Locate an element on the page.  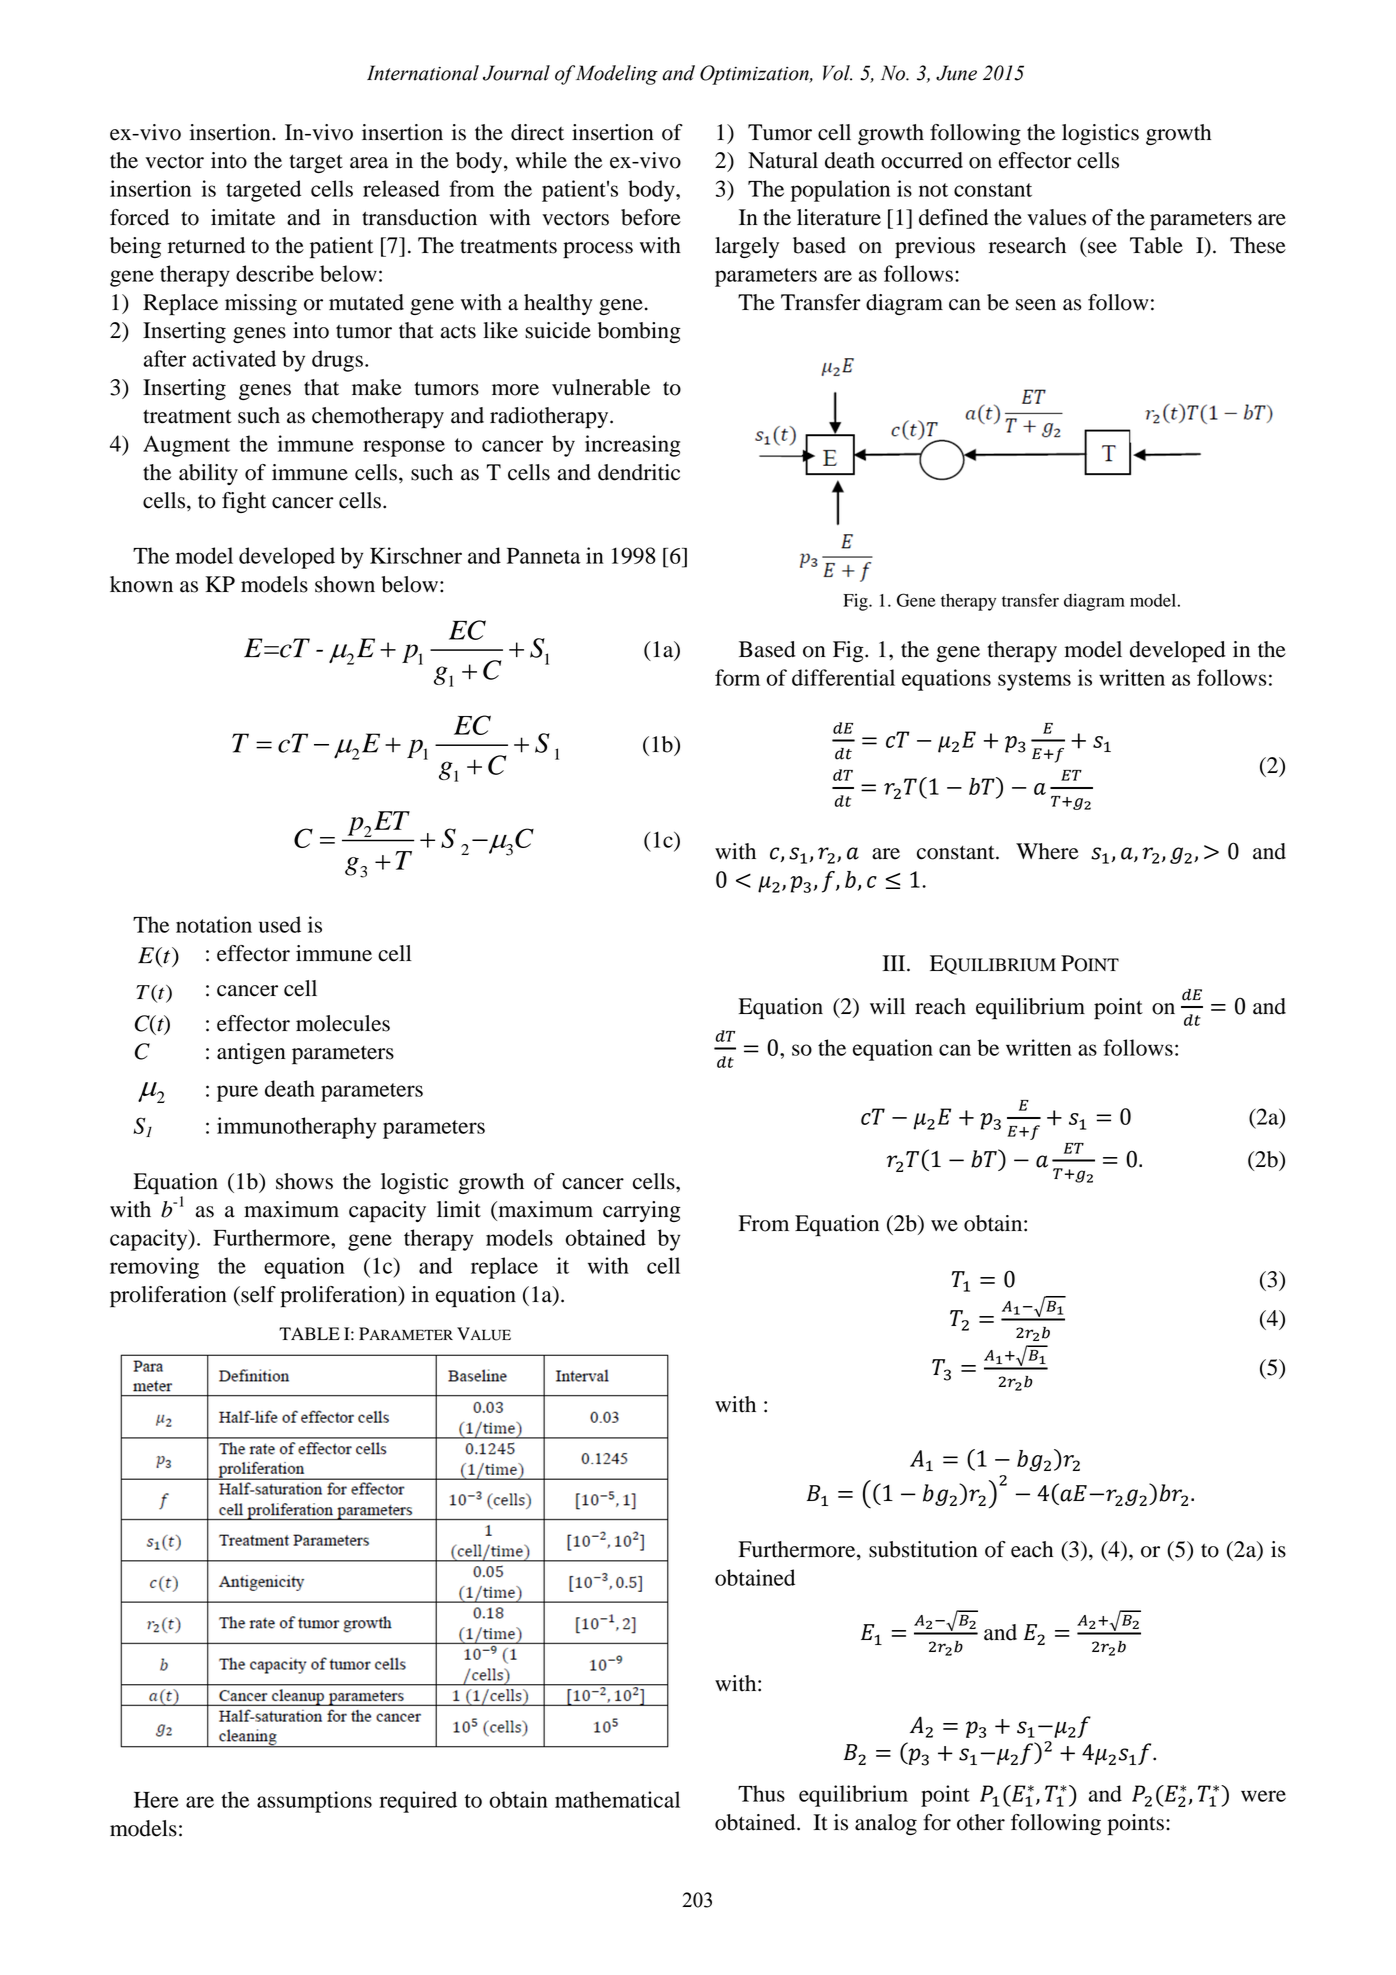
assumptions is located at coordinates (314, 1802).
